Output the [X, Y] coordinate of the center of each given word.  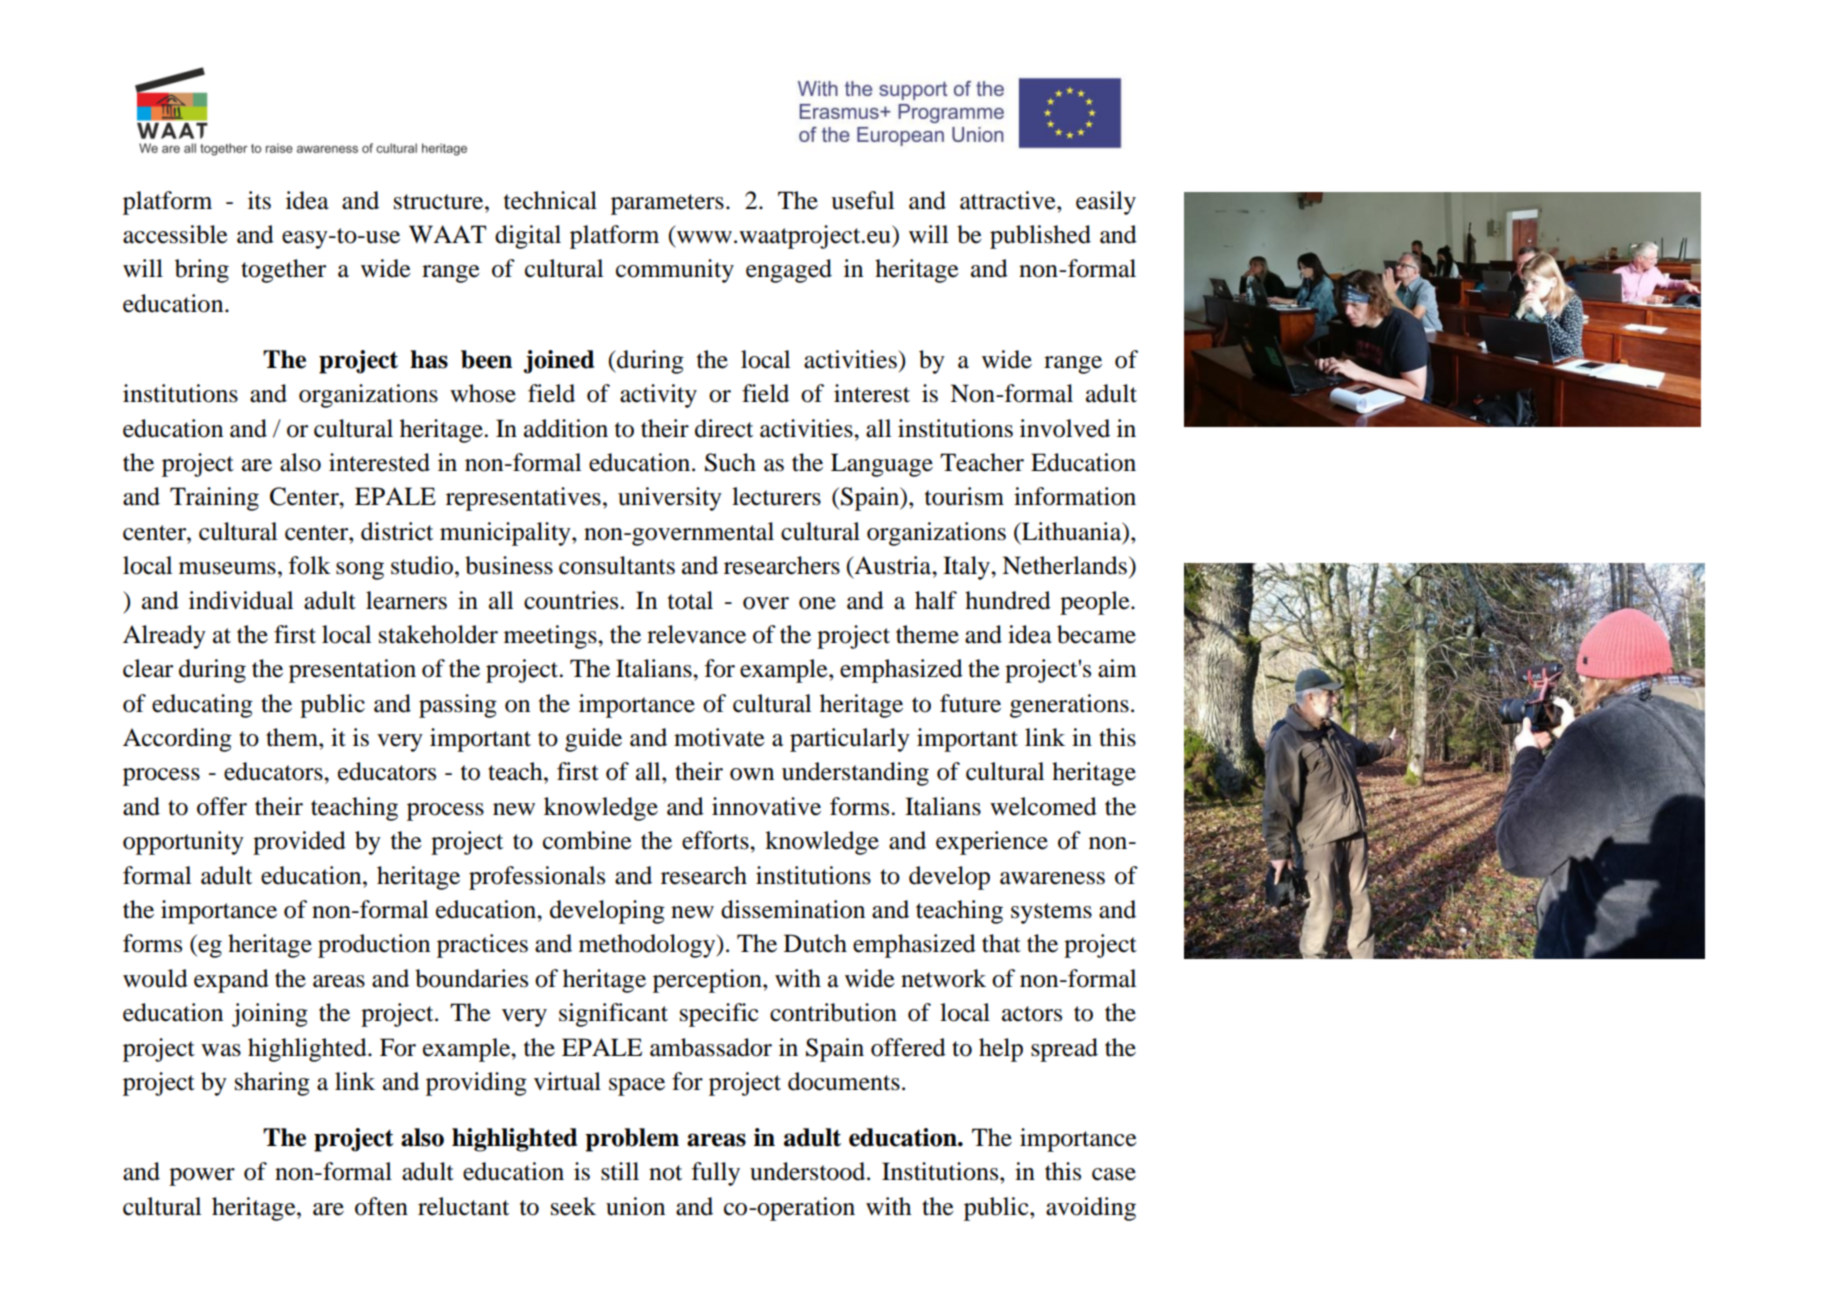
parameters [667, 204]
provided [299, 843]
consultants [617, 565]
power [202, 1177]
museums [227, 568]
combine [587, 840]
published [1040, 237]
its [259, 200]
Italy [967, 568]
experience [992, 843]
